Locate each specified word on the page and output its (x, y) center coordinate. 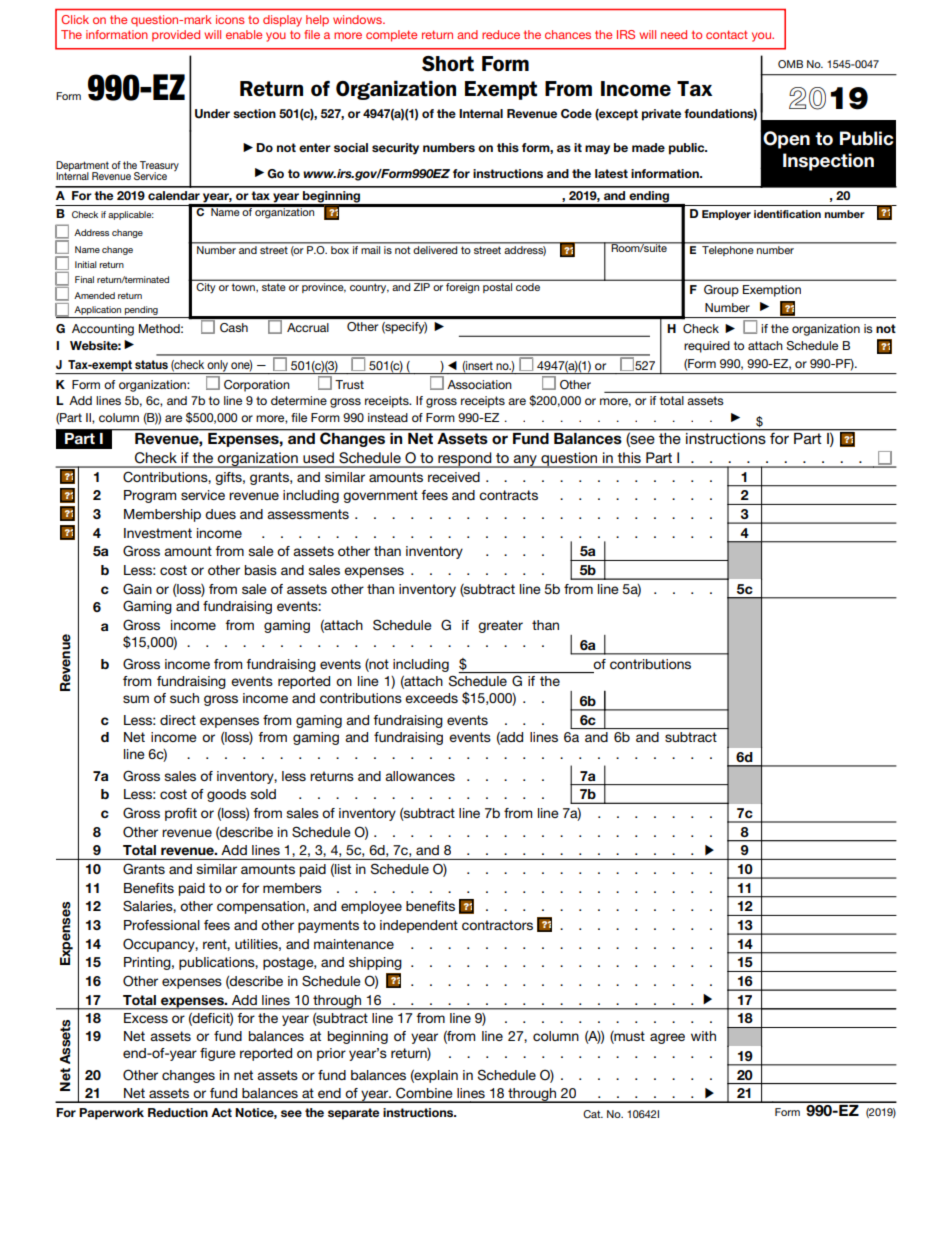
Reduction (178, 1112)
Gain (137, 589)
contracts (508, 495)
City (206, 288)
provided (176, 36)
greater (500, 626)
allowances (420, 776)
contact (727, 34)
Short (448, 64)
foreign (462, 288)
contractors (497, 925)
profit (181, 814)
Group (721, 291)
